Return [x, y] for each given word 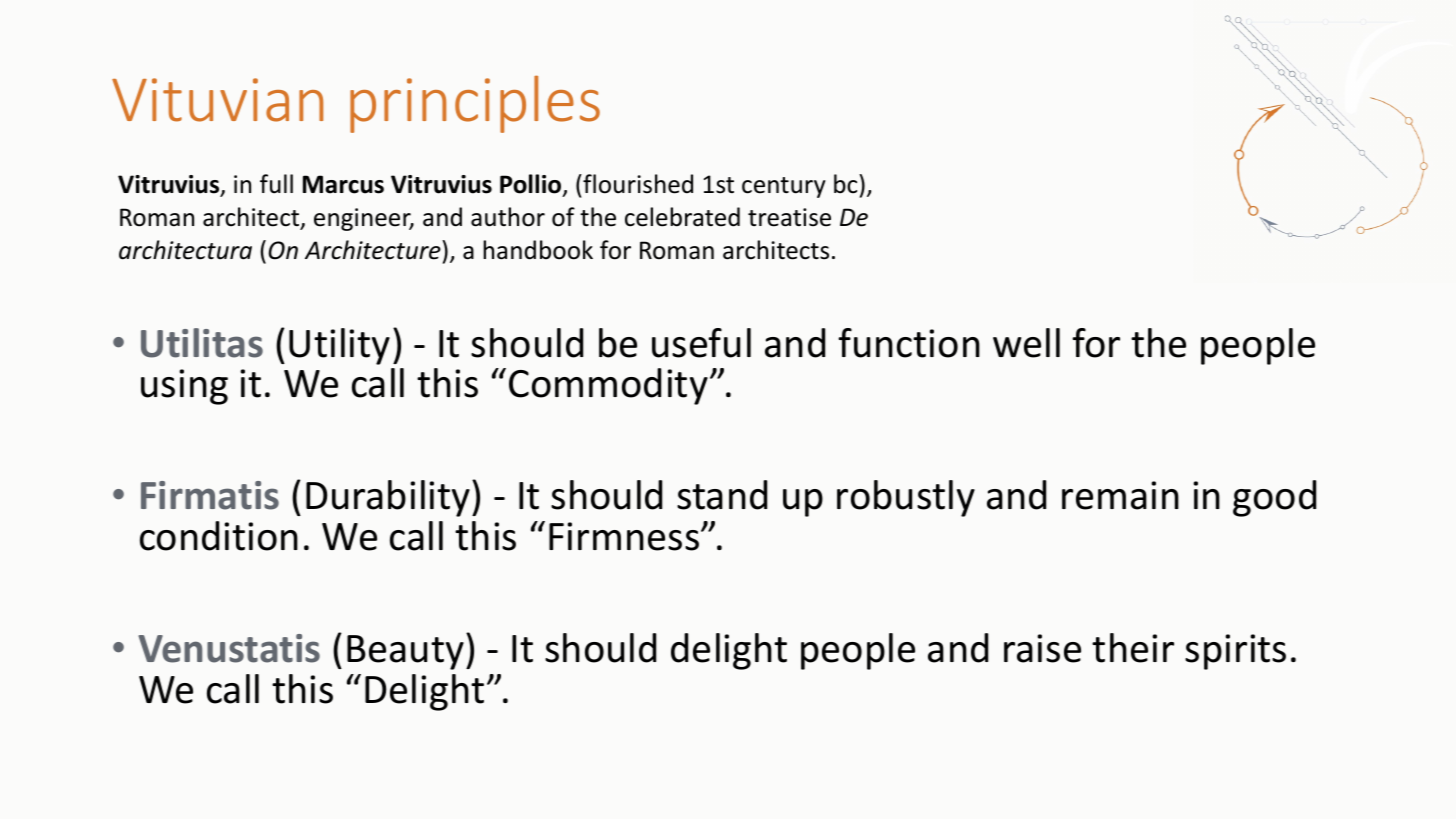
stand [722, 495]
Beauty [405, 652]
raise [1042, 648]
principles [475, 104]
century [784, 187]
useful [701, 343]
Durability [389, 498]
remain [1120, 495]
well [1026, 343]
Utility [339, 346]
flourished [637, 184]
